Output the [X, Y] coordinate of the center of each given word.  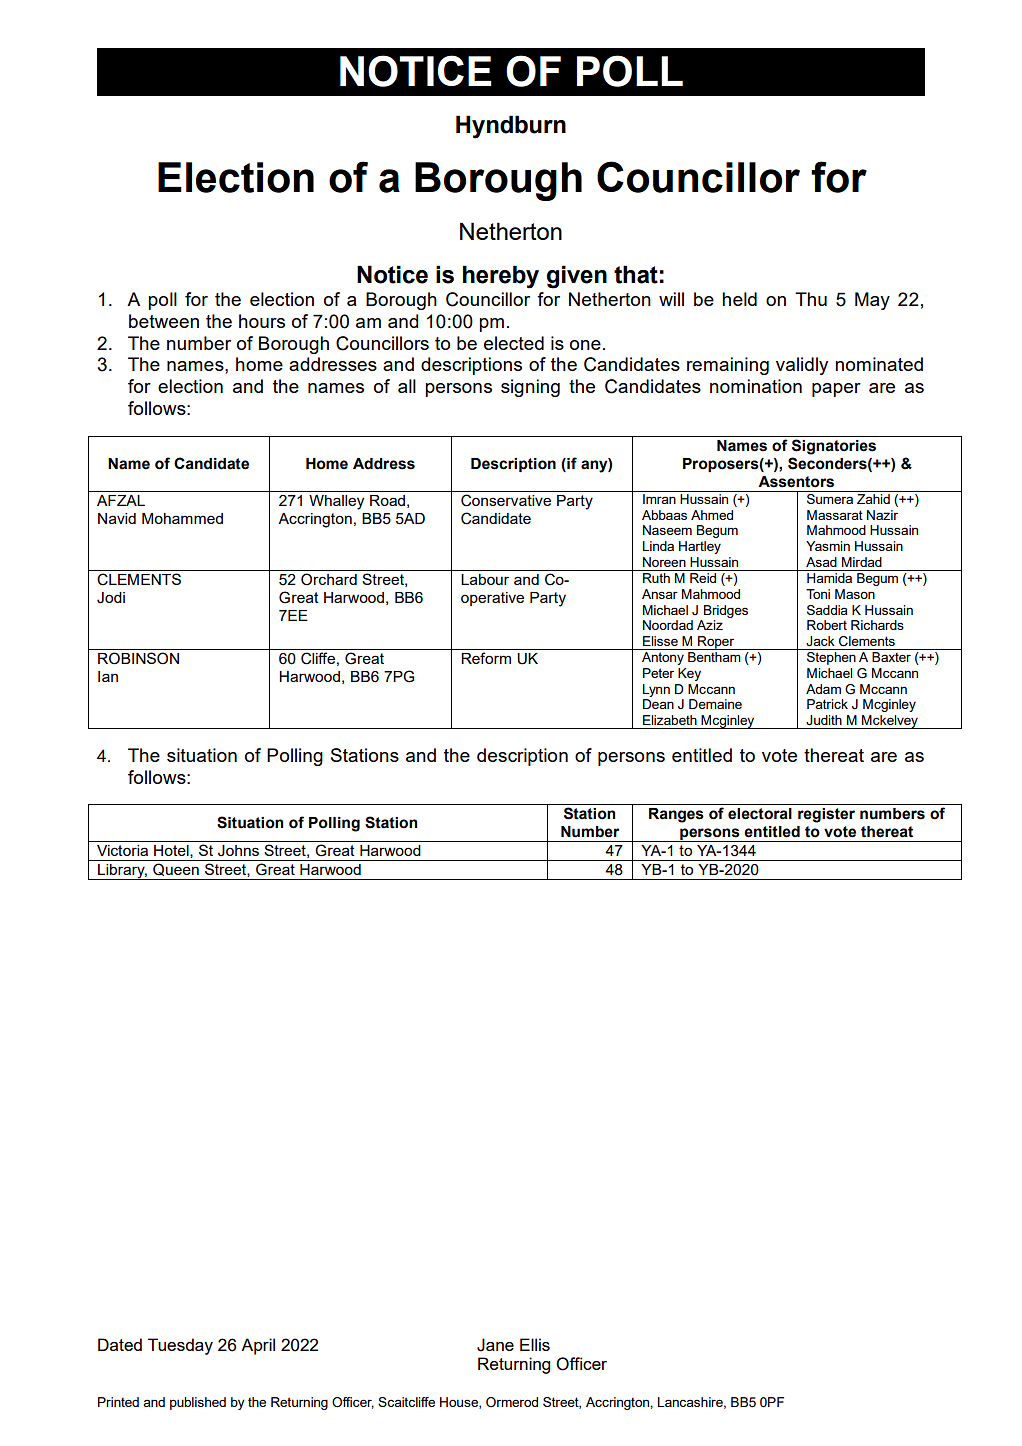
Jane [495, 1345]
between [164, 321]
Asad [821, 562]
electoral [760, 814]
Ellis [535, 1344]
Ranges [676, 815]
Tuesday [180, 1346]
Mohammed [182, 518]
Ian [108, 676]
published [198, 1403]
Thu [811, 299]
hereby [501, 277]
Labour [485, 579]
